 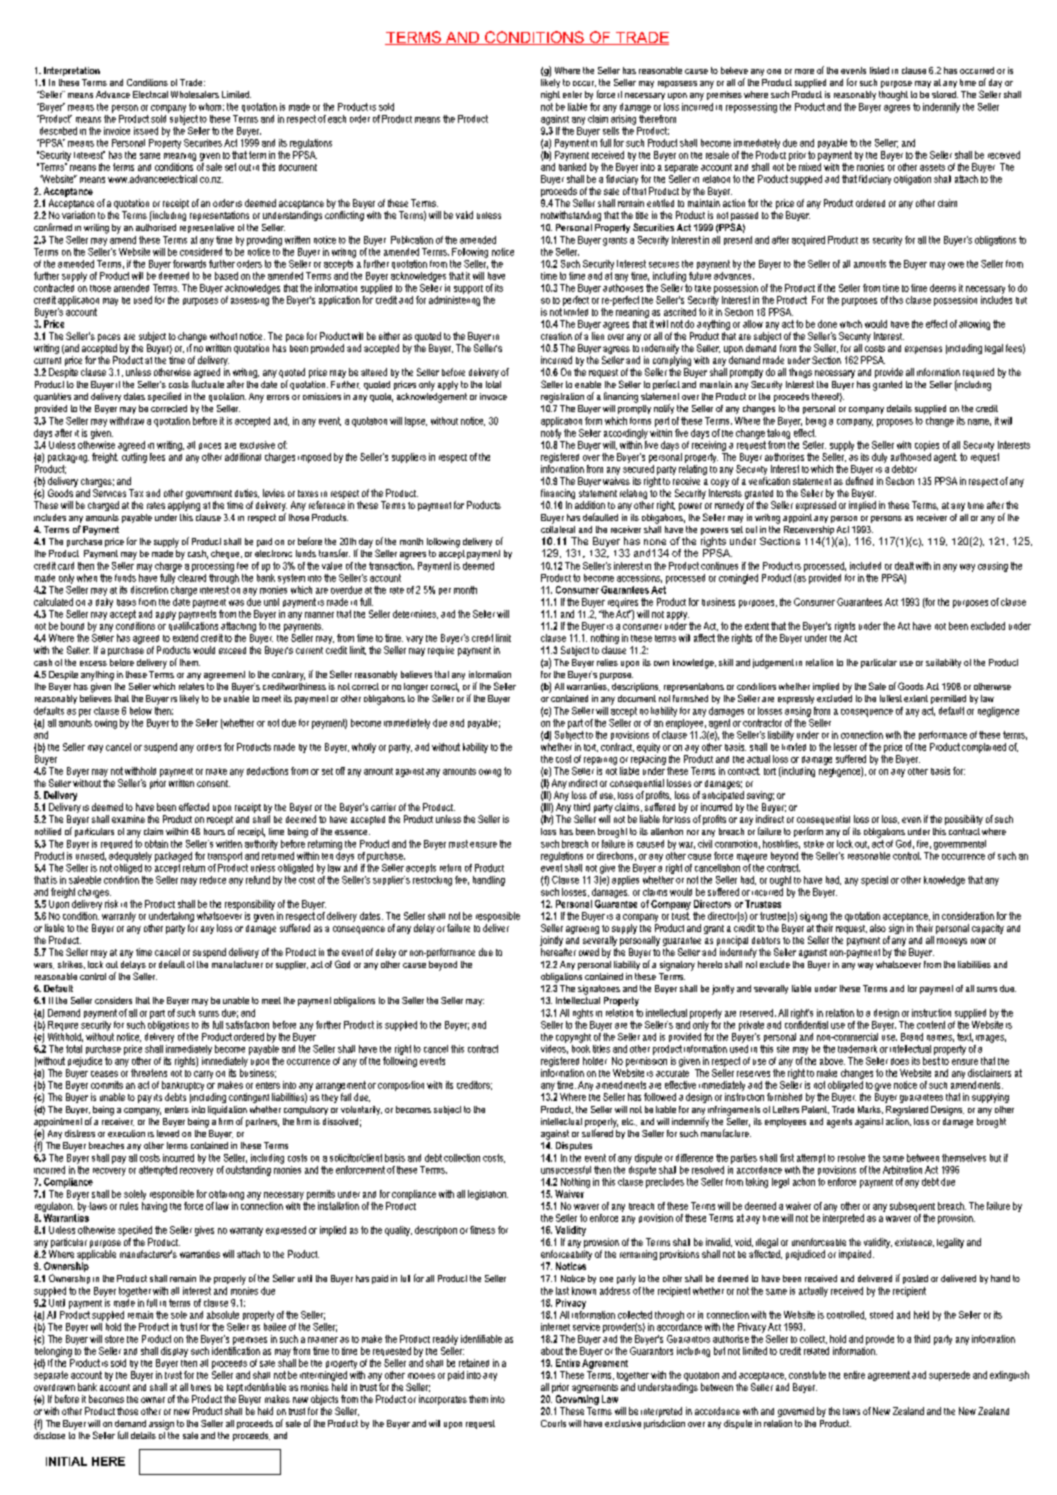 What do you see at coordinates (213, 783) in the screenshot?
I see `consent` at bounding box center [213, 783].
